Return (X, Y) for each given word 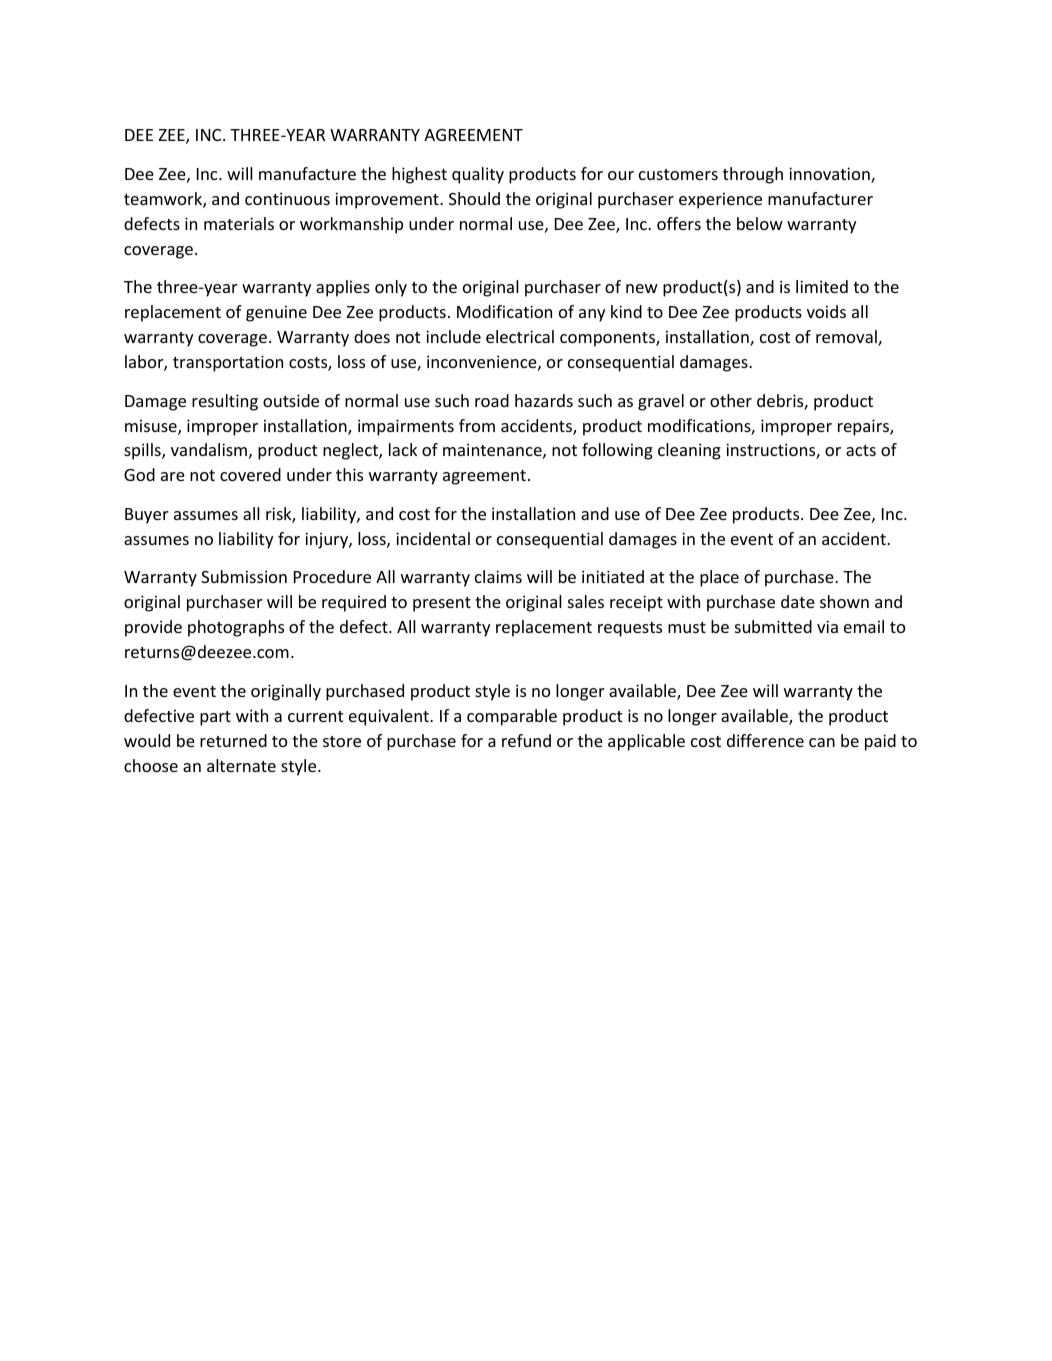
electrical (520, 336)
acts (861, 450)
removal (847, 338)
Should (474, 198)
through (753, 175)
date (798, 601)
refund (526, 740)
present (442, 604)
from (477, 425)
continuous (287, 198)
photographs (236, 628)
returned (233, 740)
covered (250, 474)
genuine (276, 313)
